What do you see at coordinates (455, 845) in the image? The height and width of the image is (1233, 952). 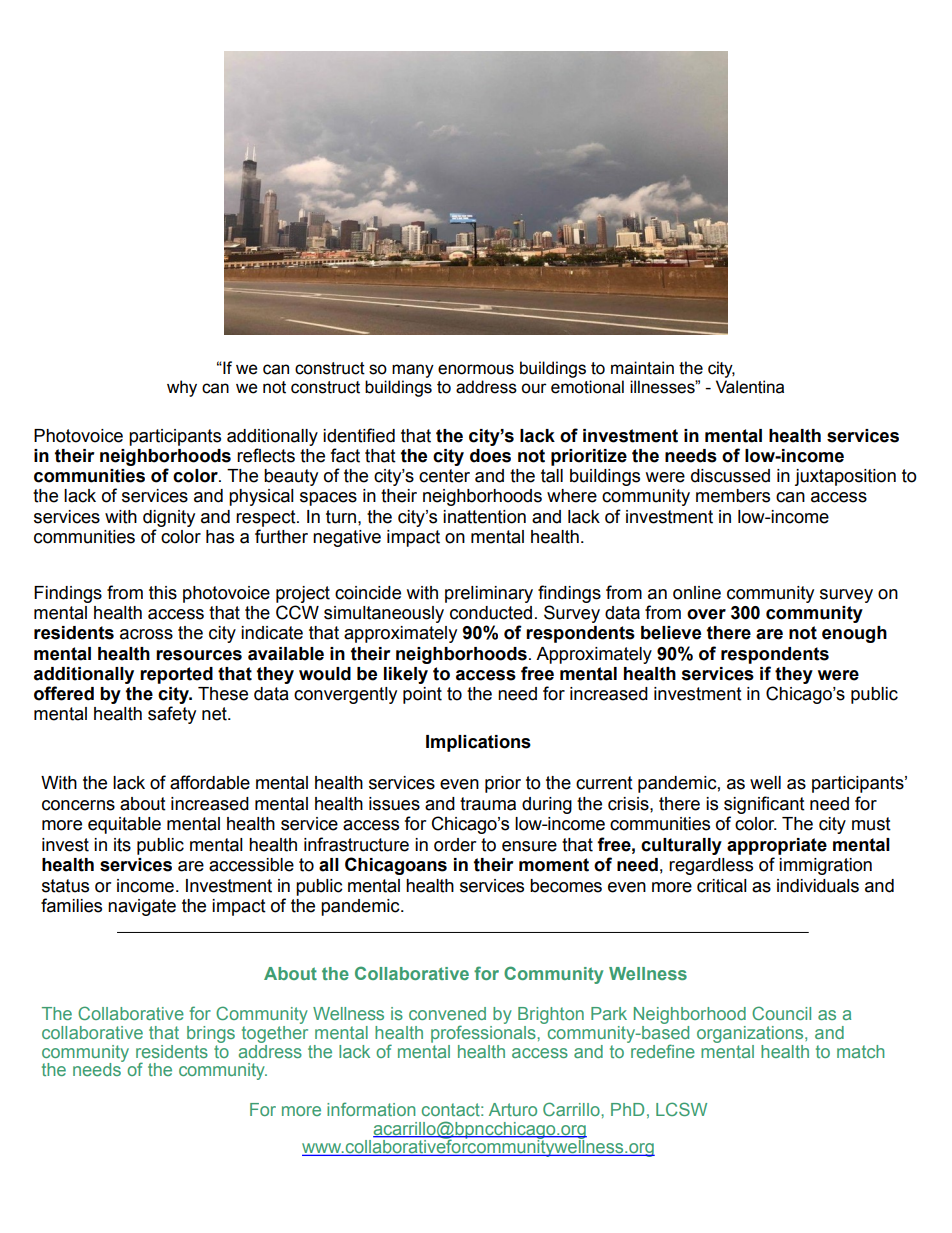 I see `order` at bounding box center [455, 845].
